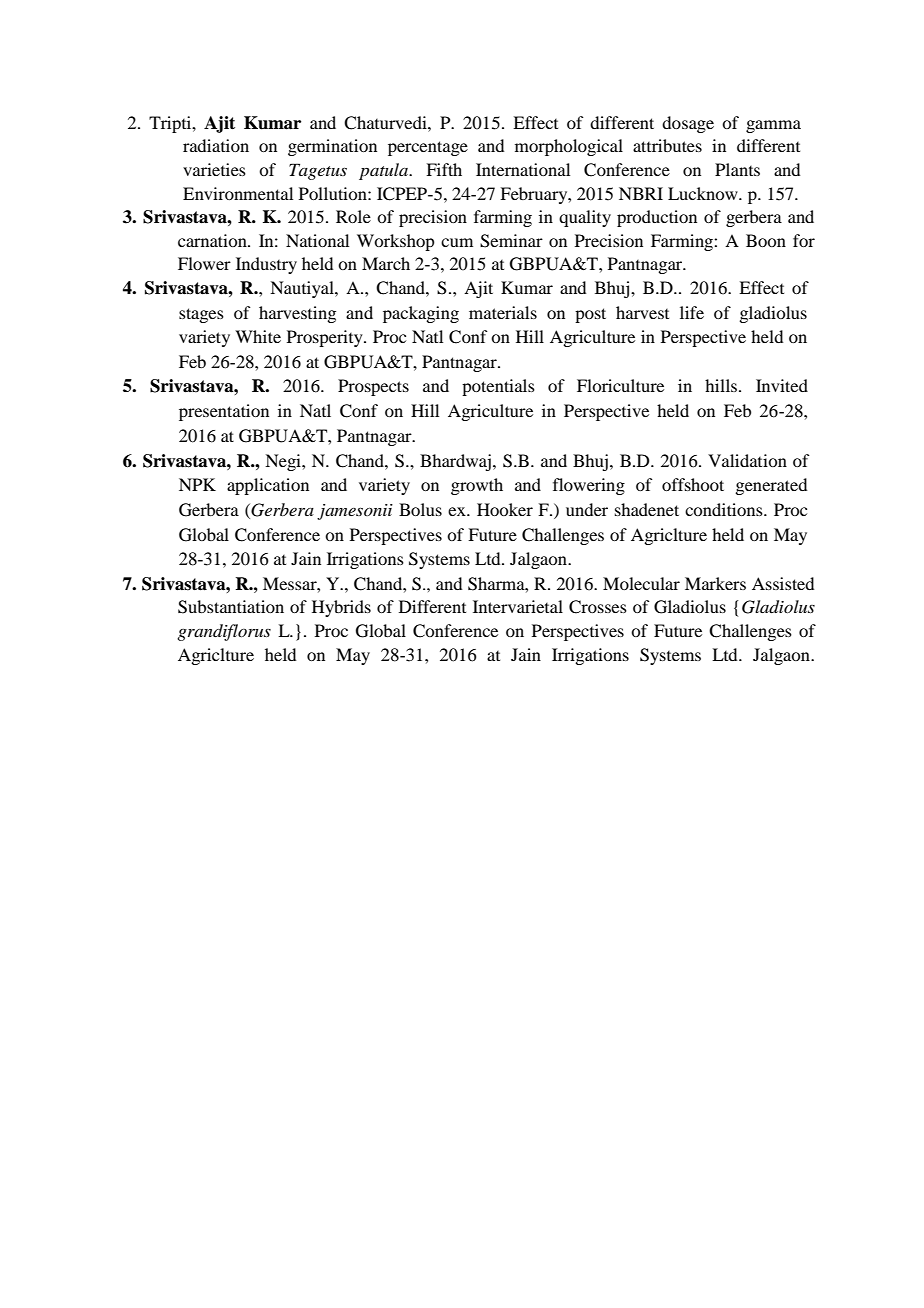 The image size is (924, 1308). Describe the element at coordinates (773, 126) in the image. I see `gamma` at that location.
